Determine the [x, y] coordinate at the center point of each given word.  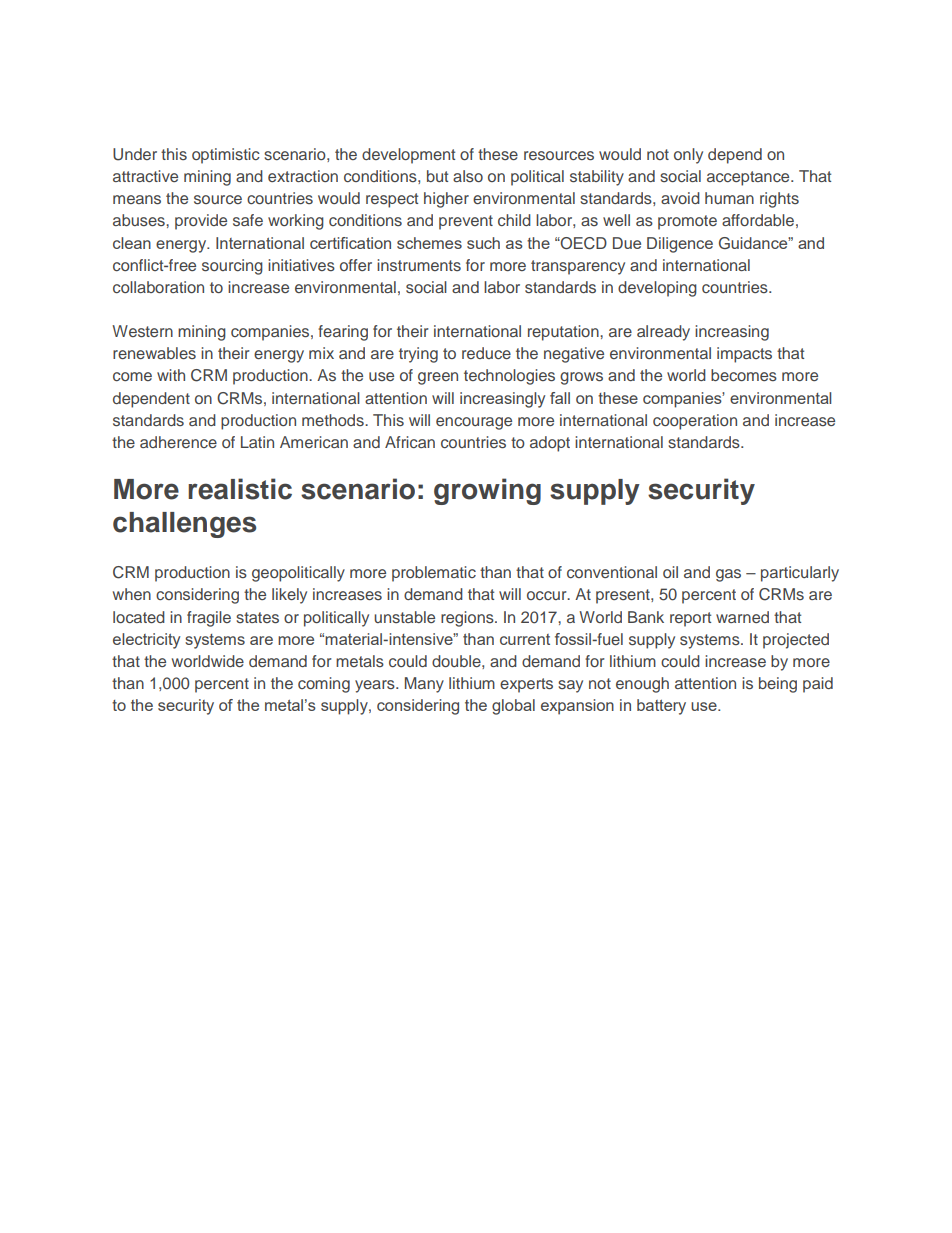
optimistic [226, 156]
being [778, 685]
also [468, 176]
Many [424, 685]
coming [324, 685]
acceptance [749, 178]
